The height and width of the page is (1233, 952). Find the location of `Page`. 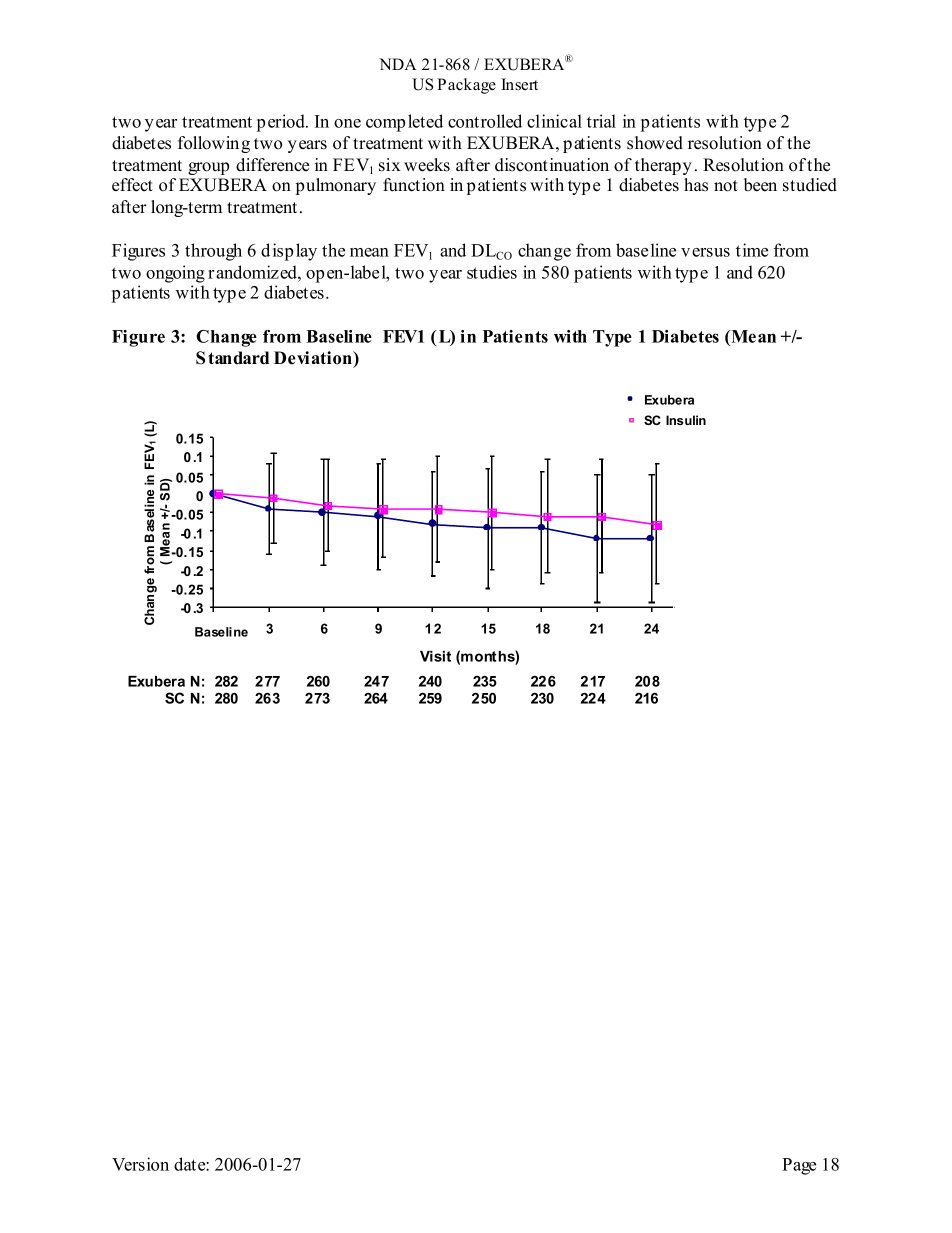

Page is located at coordinates (799, 1166).
